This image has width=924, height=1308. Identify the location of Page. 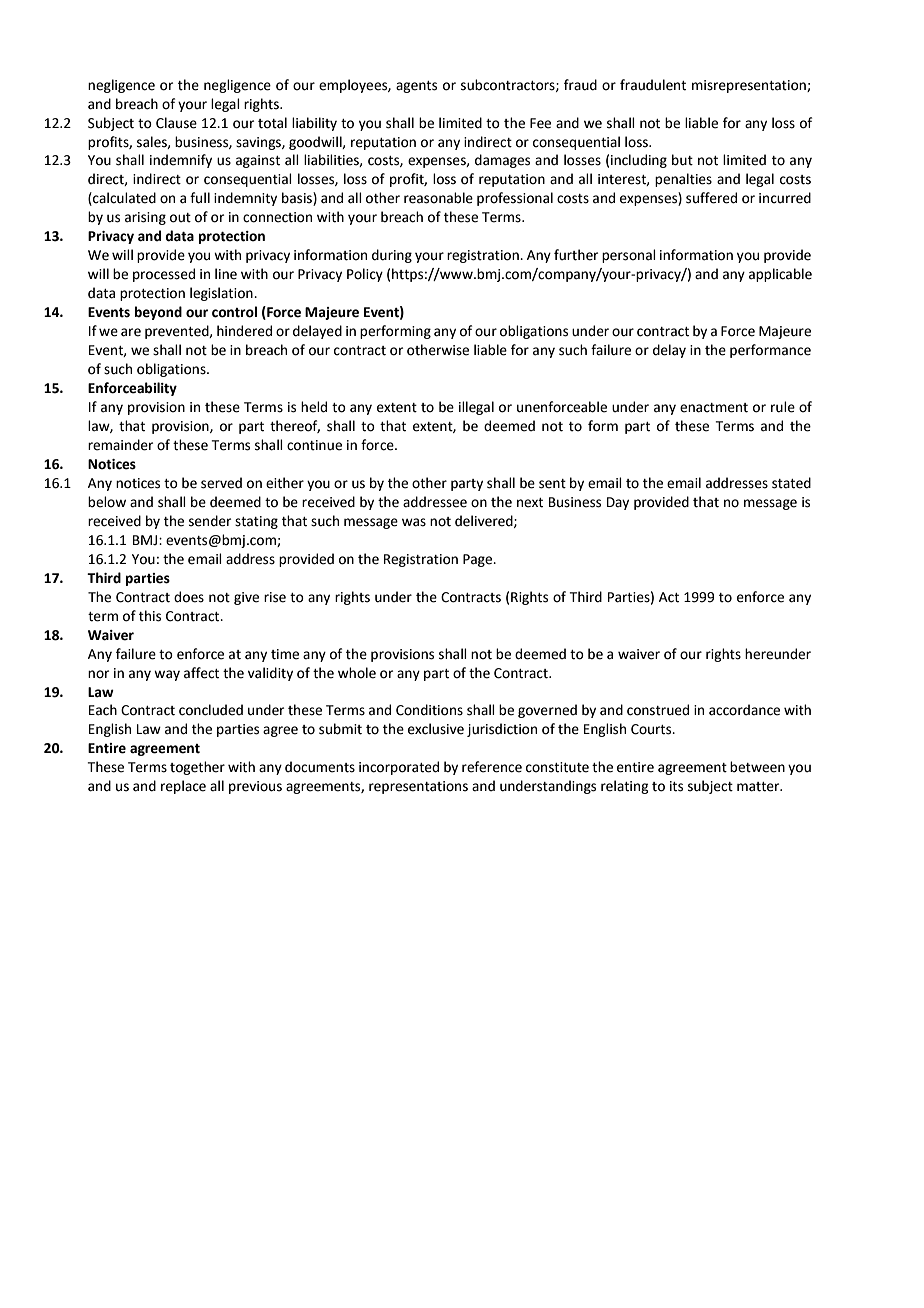
(479, 560).
